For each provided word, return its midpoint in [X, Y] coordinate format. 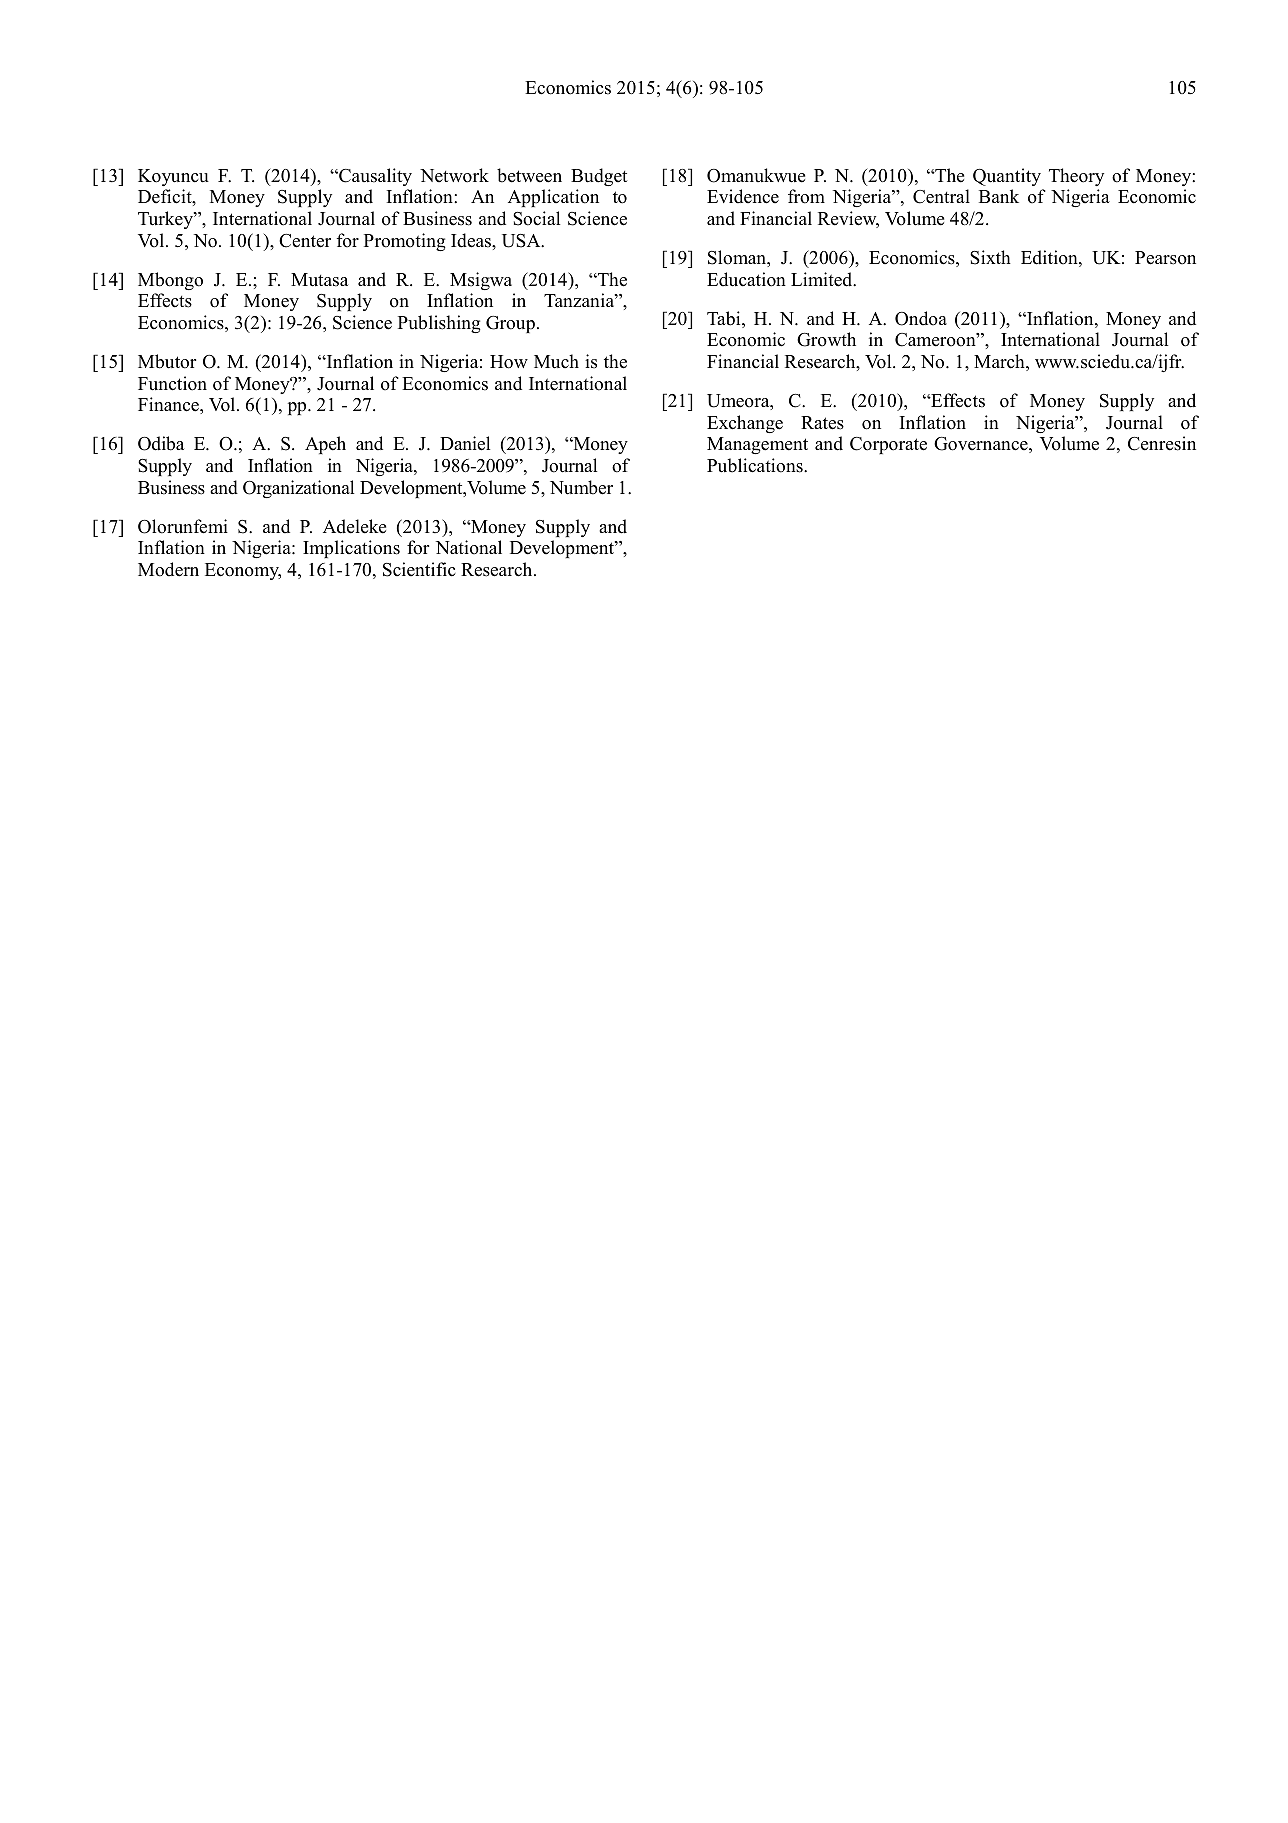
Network [454, 175]
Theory [1076, 177]
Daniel [465, 443]
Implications [351, 549]
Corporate [888, 445]
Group [510, 324]
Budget [599, 177]
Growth [826, 339]
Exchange [745, 424]
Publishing [439, 324]
